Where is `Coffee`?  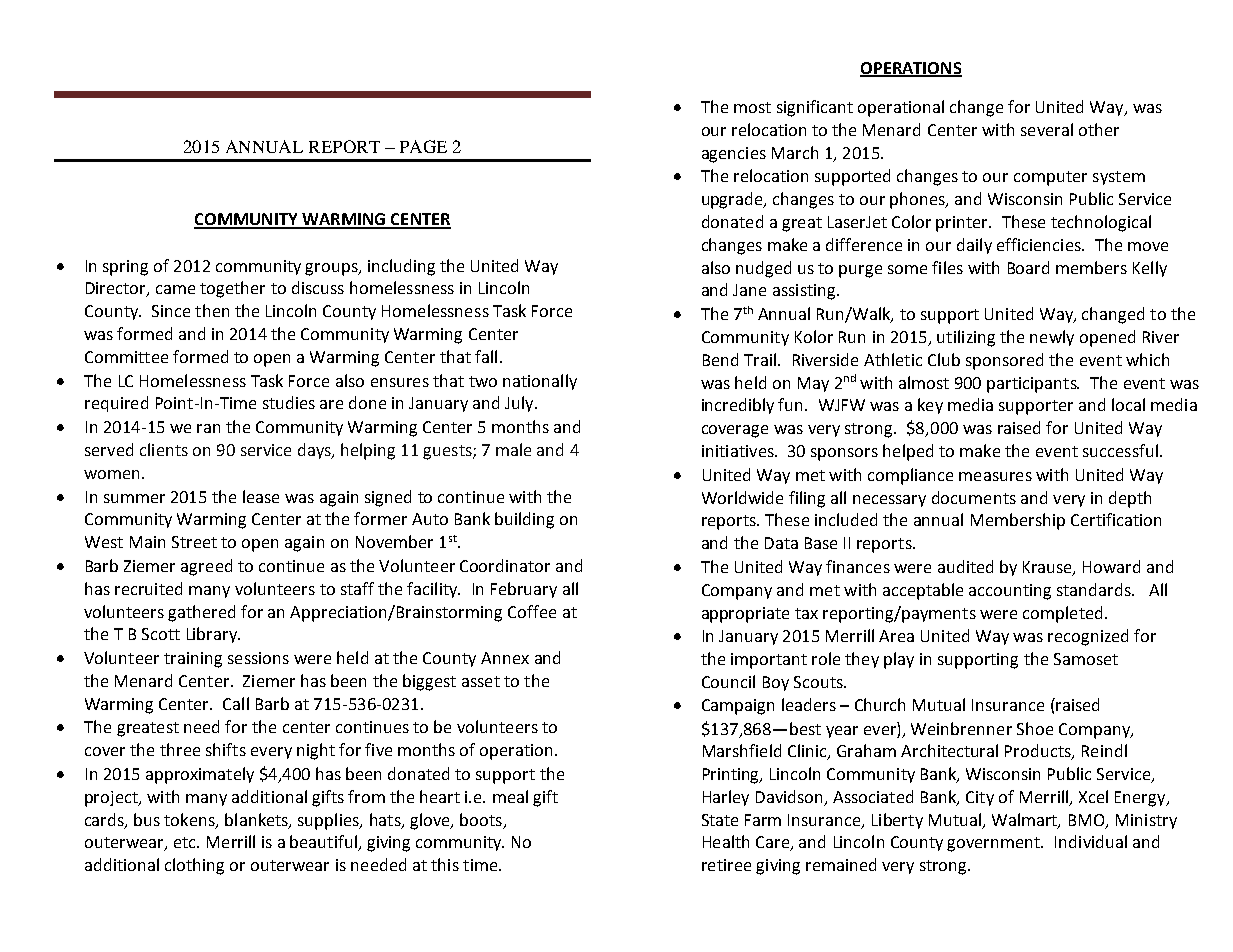
Coffee is located at coordinates (532, 611).
